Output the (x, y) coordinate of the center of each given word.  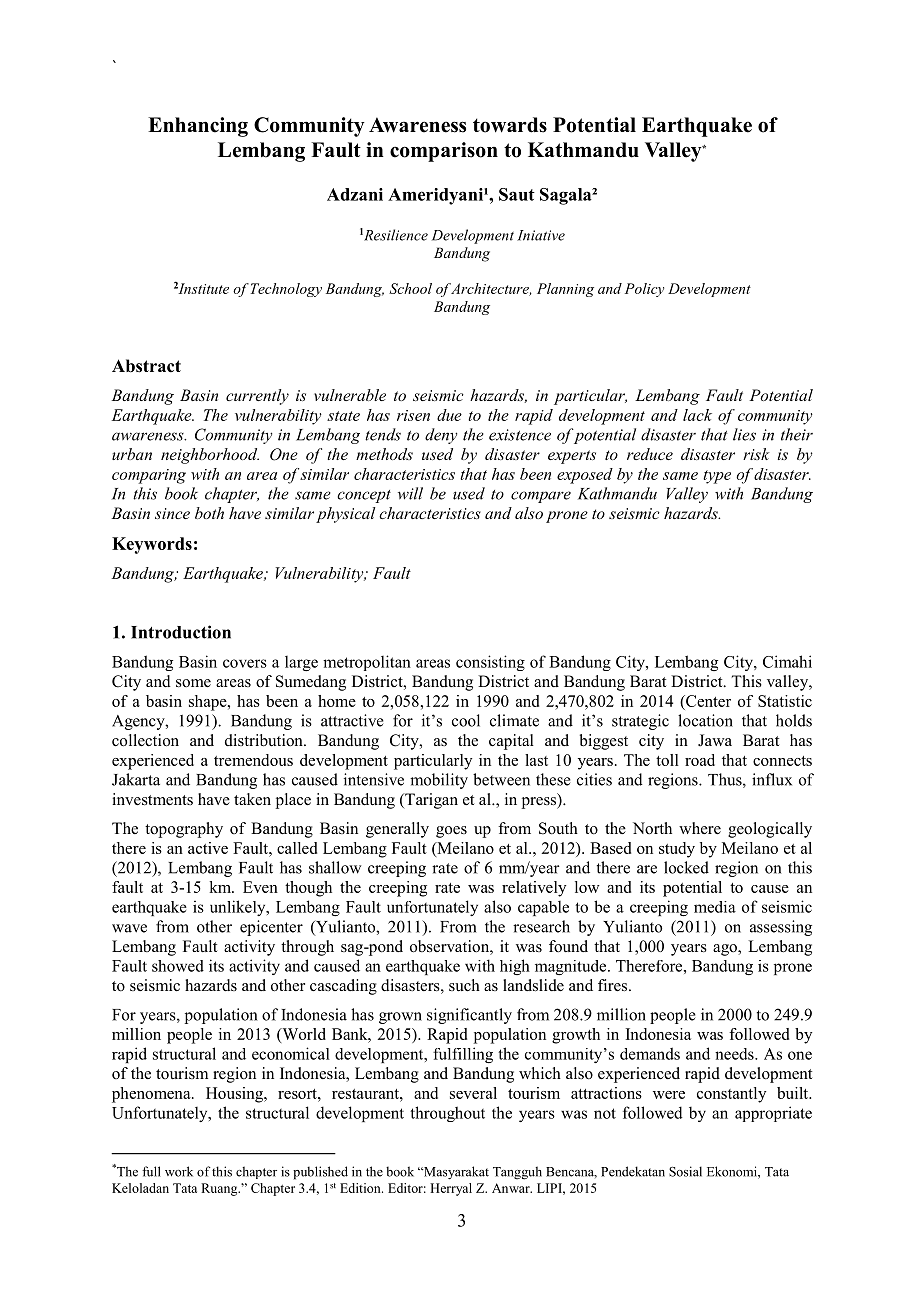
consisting (490, 663)
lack (697, 415)
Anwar (512, 1188)
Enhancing (198, 127)
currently (257, 397)
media (715, 907)
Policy (644, 290)
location (705, 720)
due (449, 415)
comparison (444, 152)
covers (245, 663)
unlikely (239, 908)
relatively (534, 889)
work (179, 1171)
